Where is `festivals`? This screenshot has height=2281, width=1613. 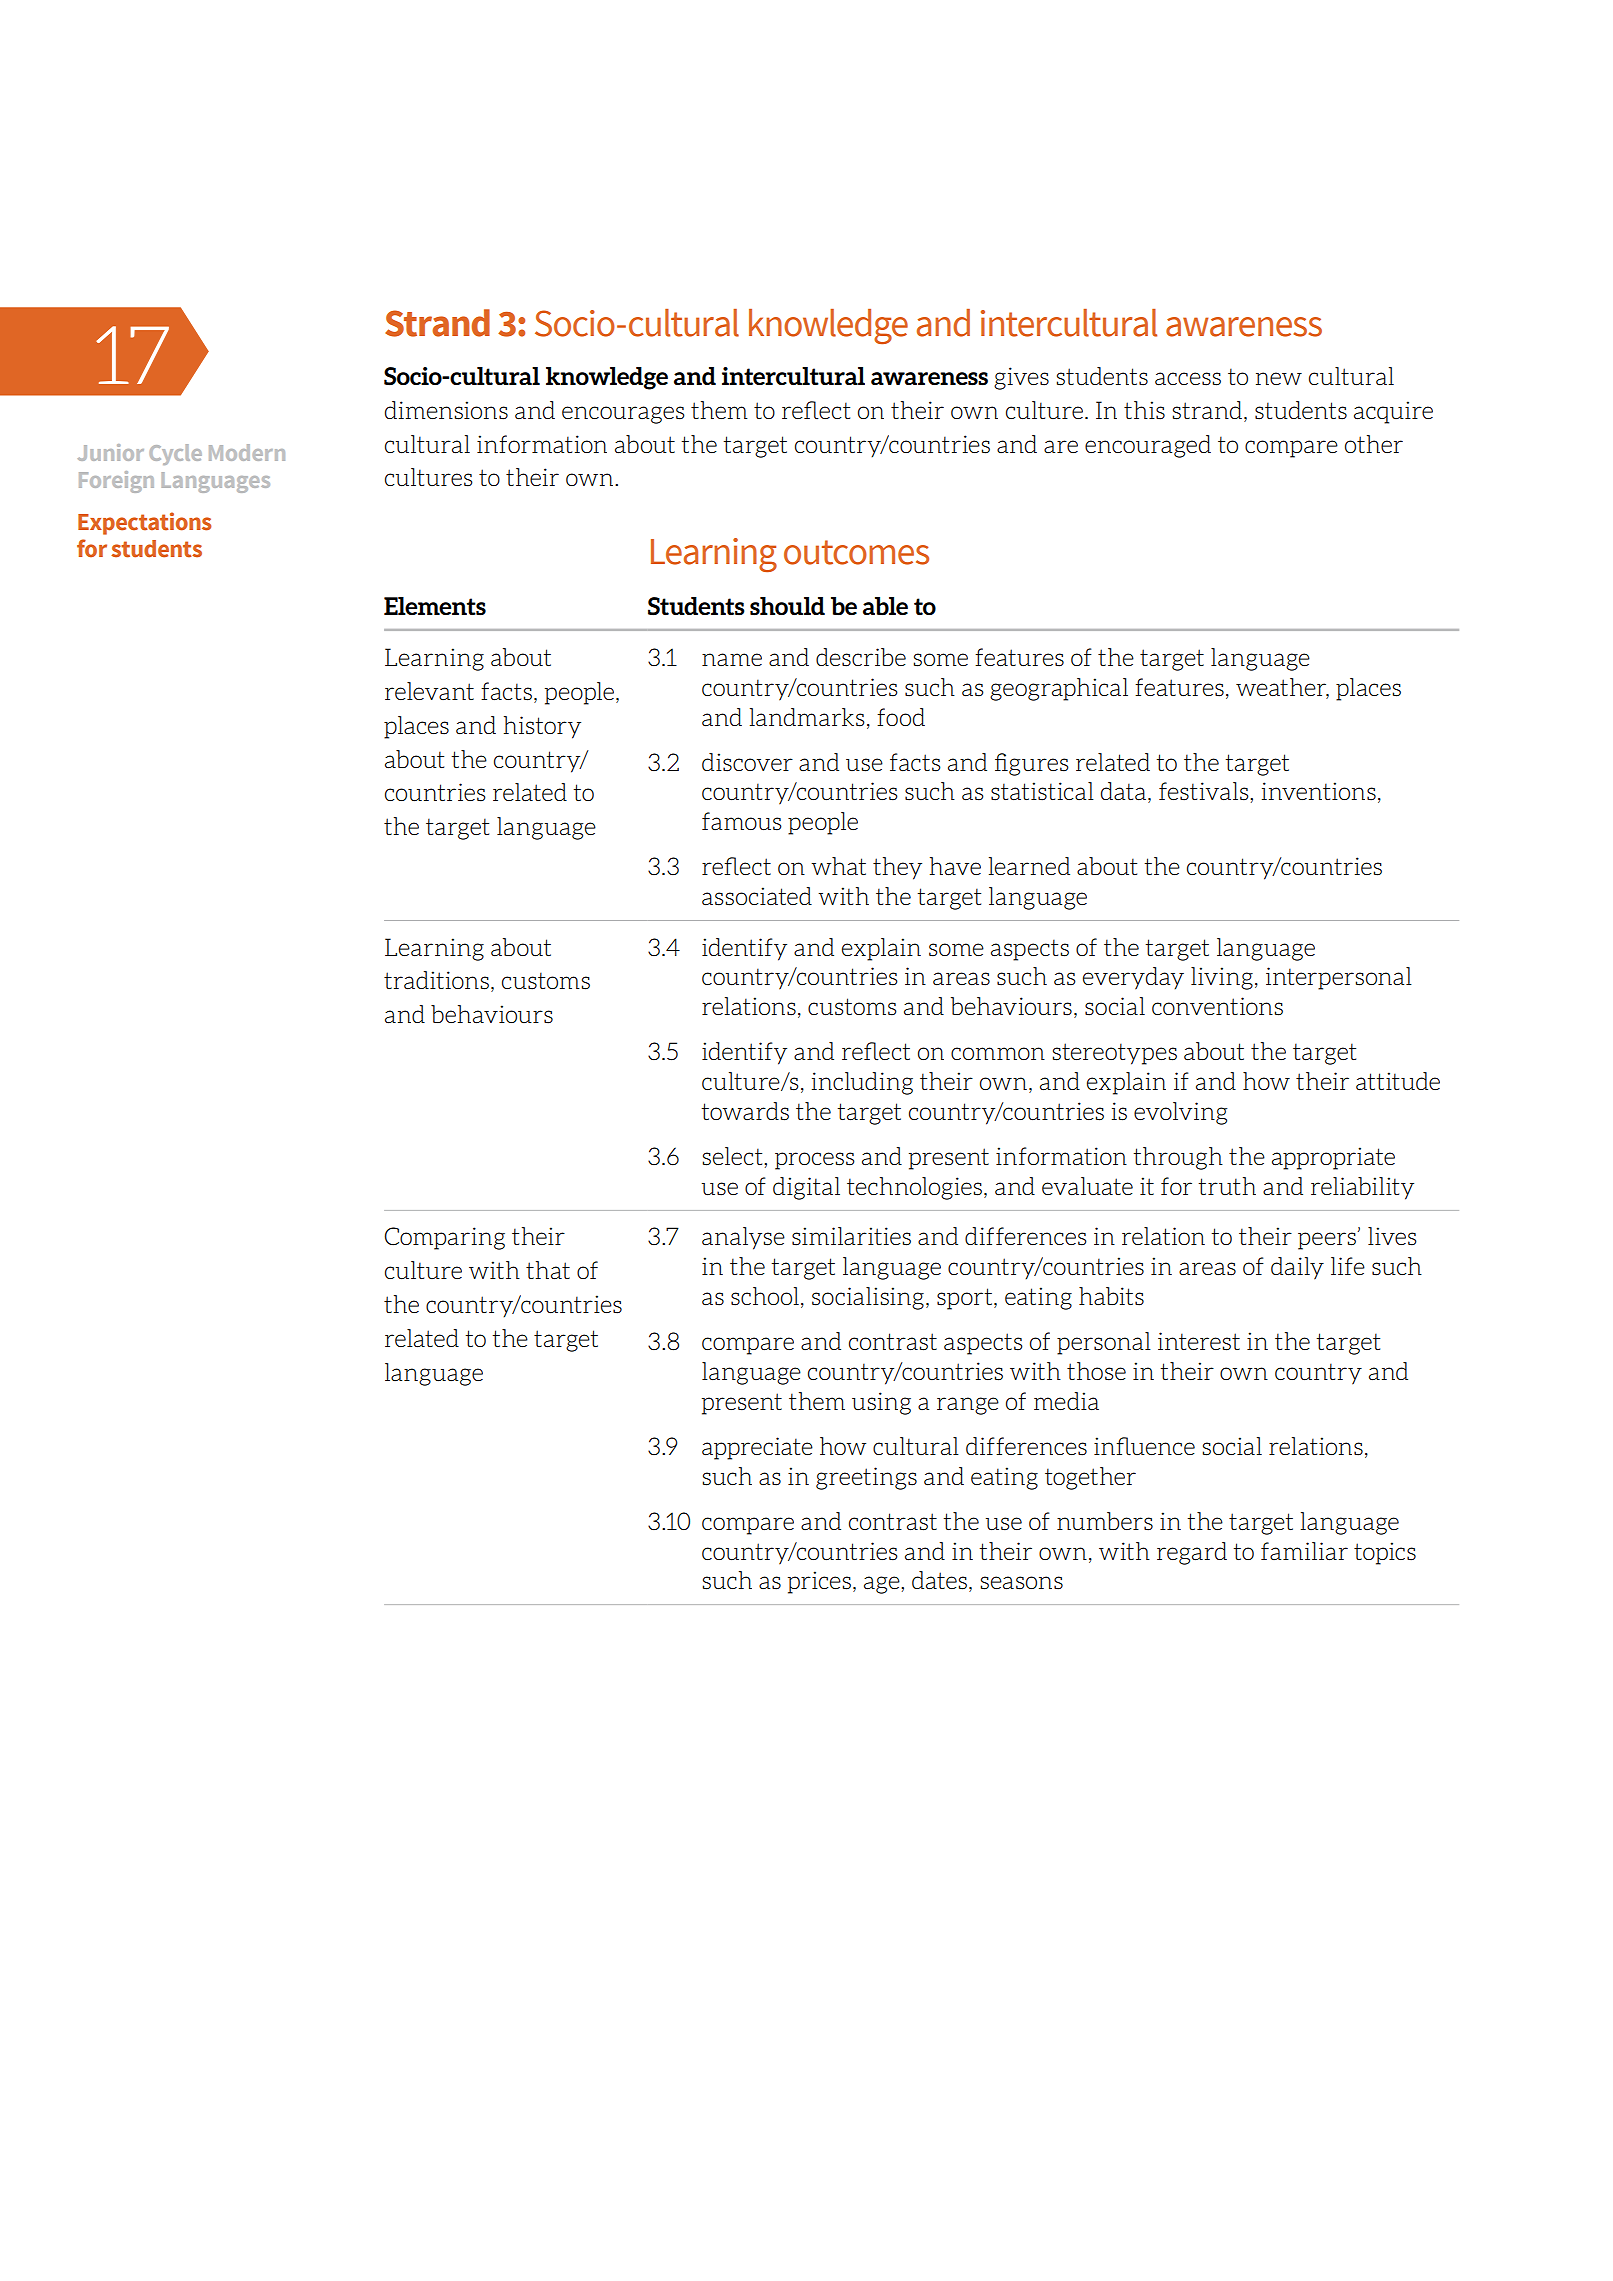 festivals is located at coordinates (1205, 791).
